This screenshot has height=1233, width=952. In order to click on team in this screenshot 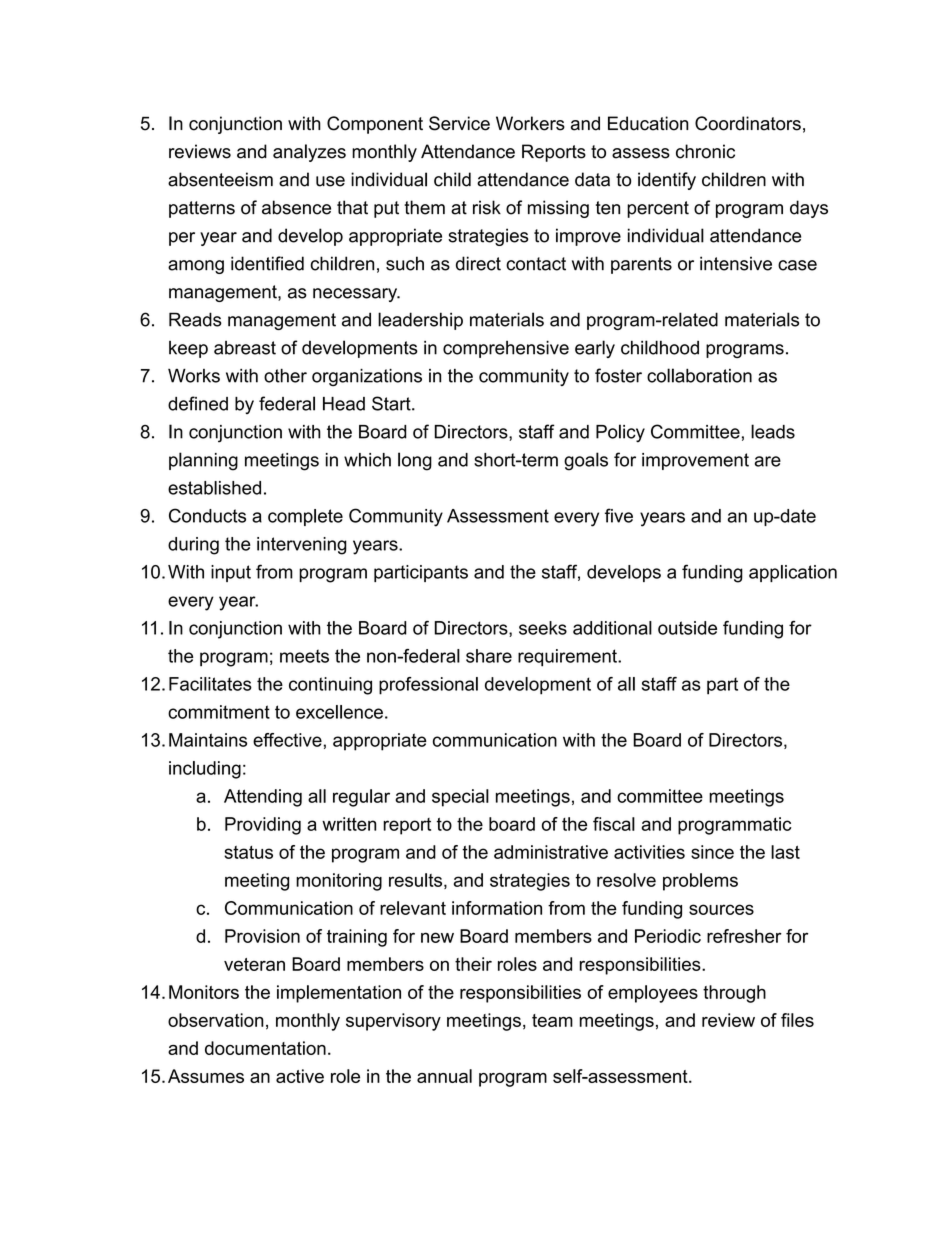, I will do `click(552, 1020)`.
